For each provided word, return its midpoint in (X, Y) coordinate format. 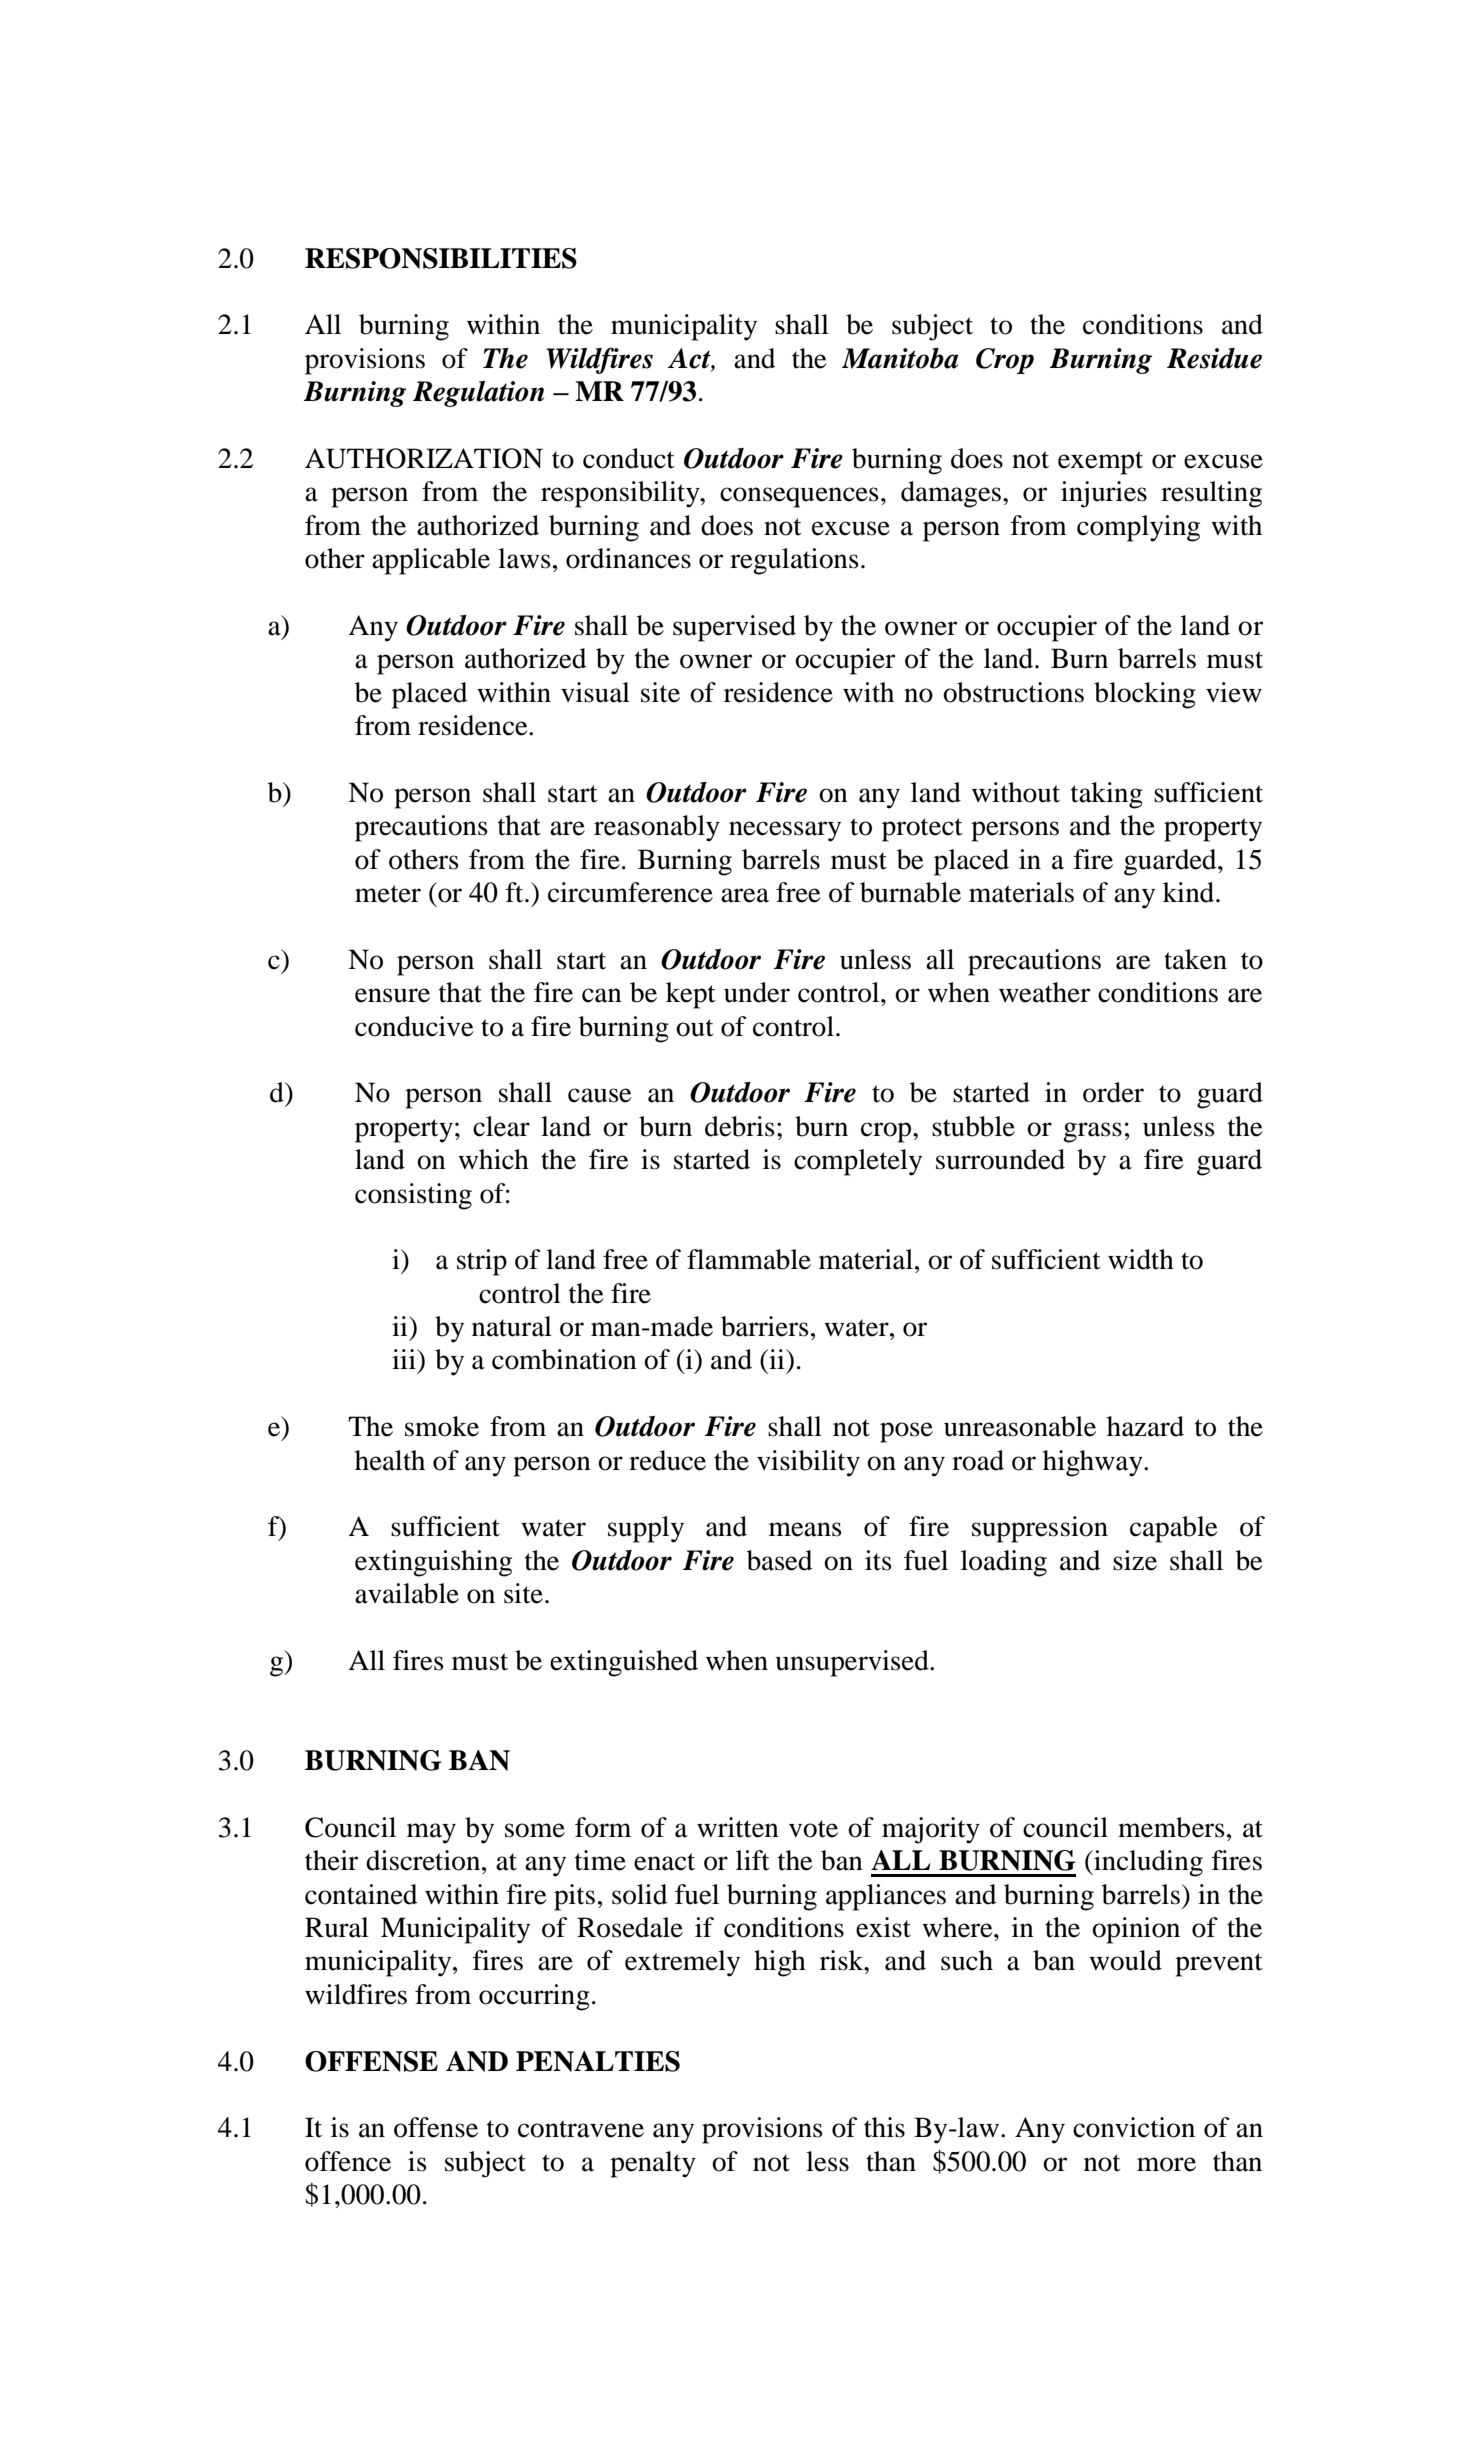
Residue (1214, 358)
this (884, 2127)
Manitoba (900, 358)
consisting (413, 1196)
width (1141, 1259)
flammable (749, 1259)
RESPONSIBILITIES (441, 258)
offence (348, 2161)
